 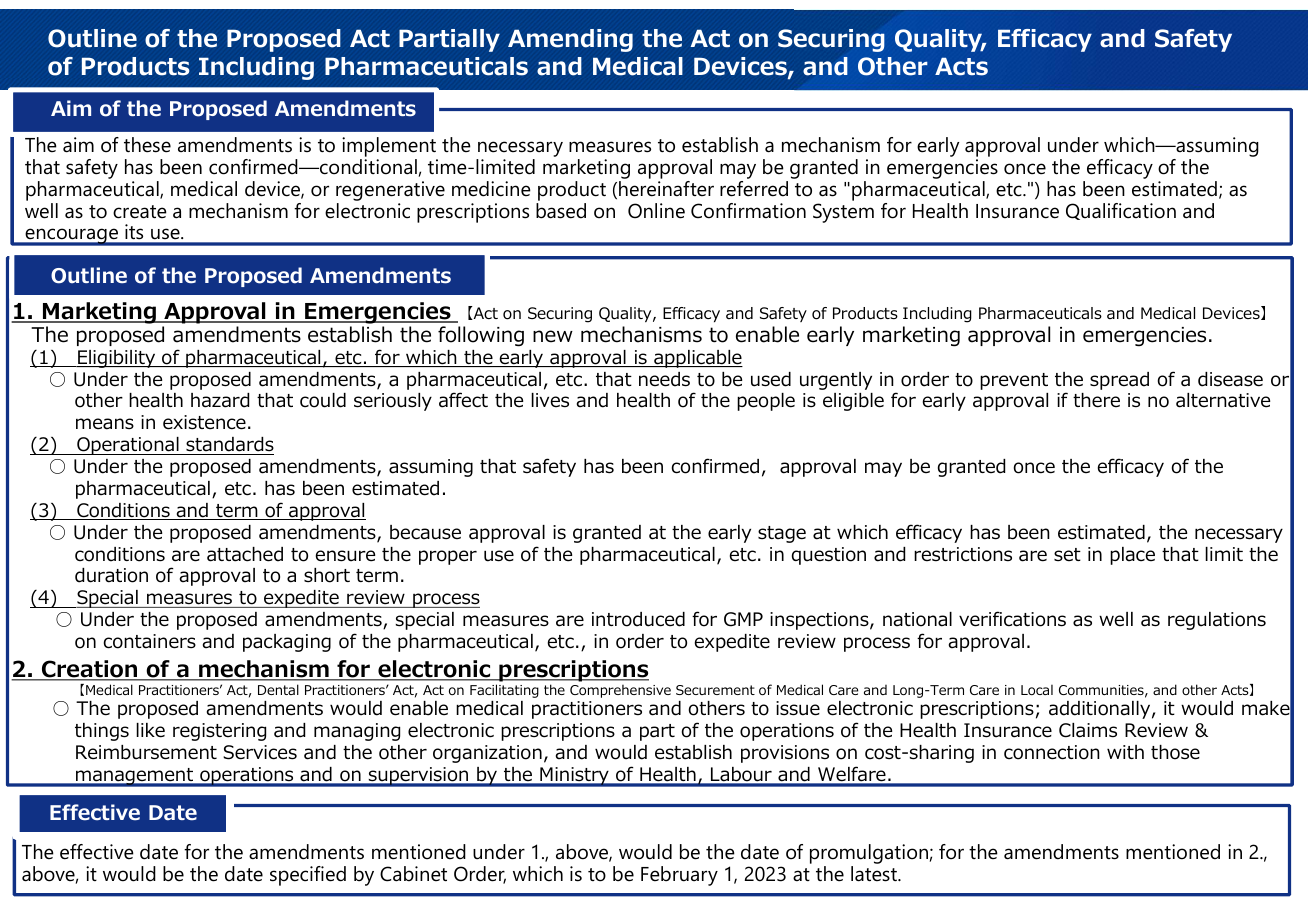 What do you see at coordinates (766, 402) in the page?
I see `people` at bounding box center [766, 402].
